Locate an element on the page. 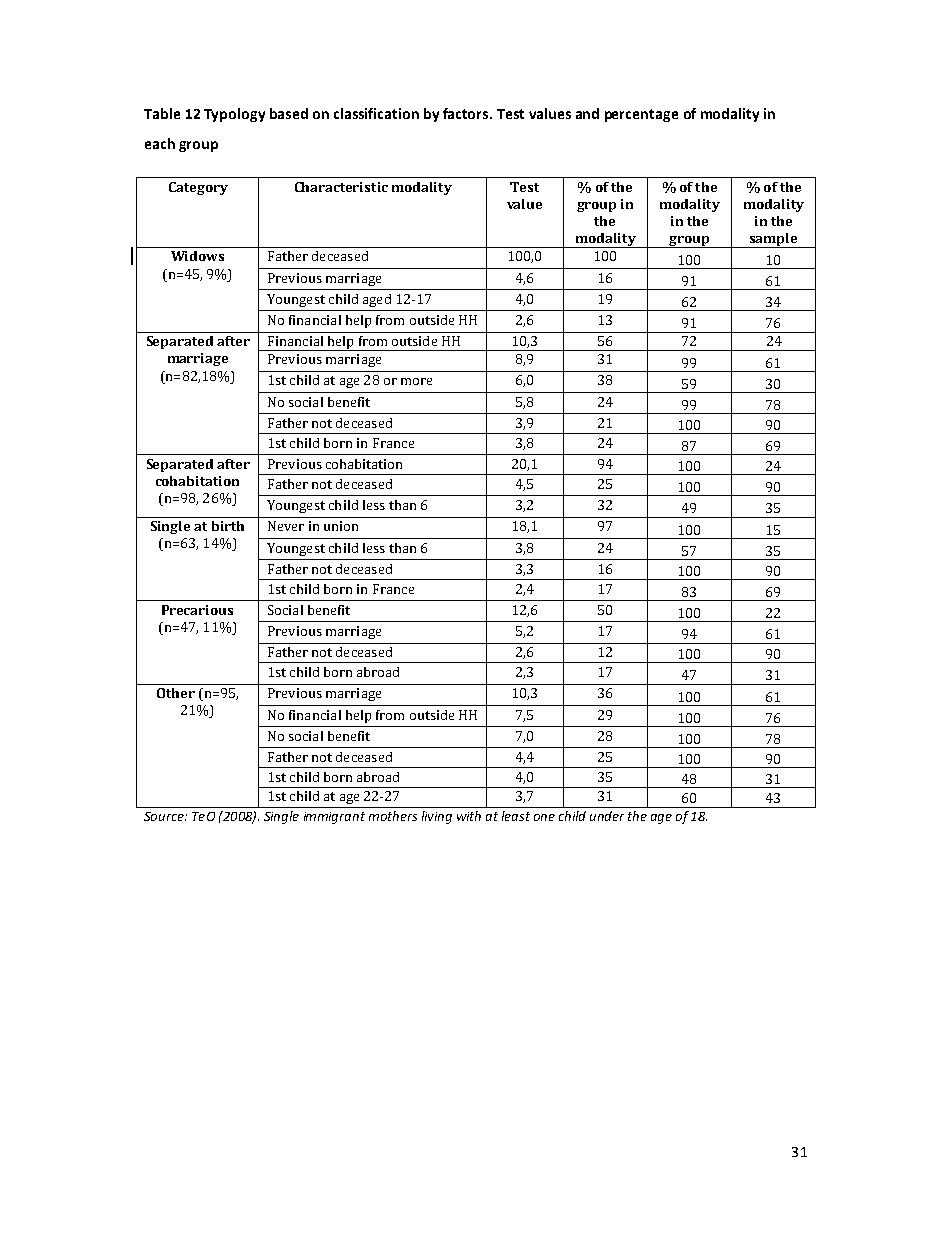 The width and height of the image is (952, 1233). percentage is located at coordinates (641, 115).
